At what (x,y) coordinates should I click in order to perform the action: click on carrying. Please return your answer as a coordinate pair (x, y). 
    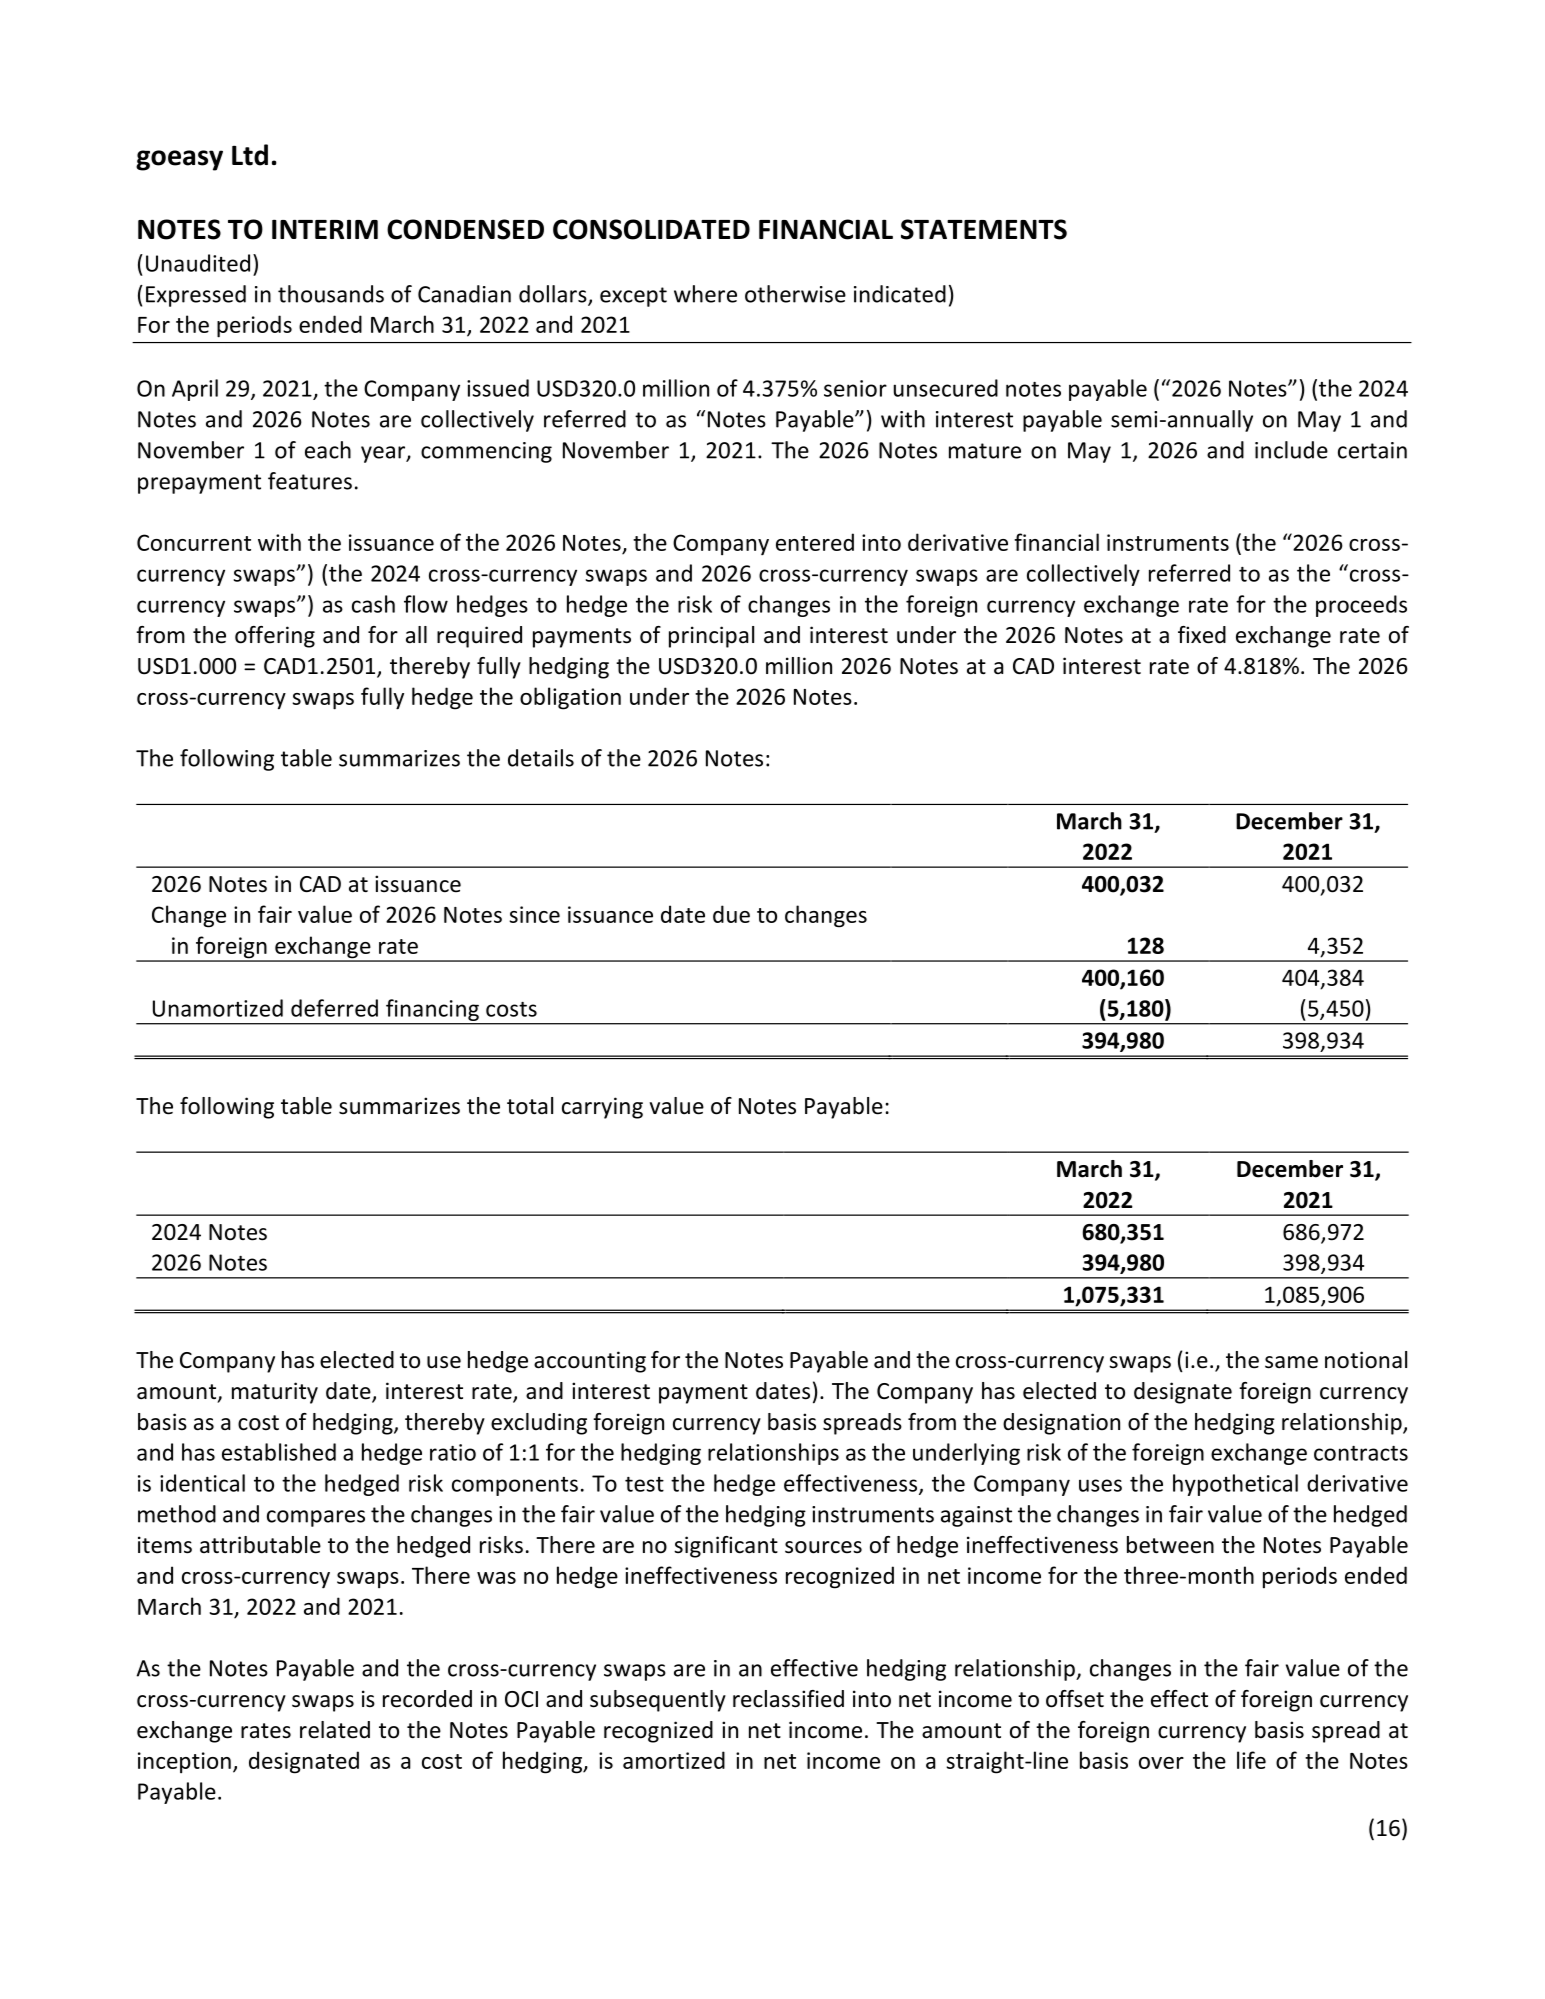
    Looking at the image, I should click on (602, 1108).
